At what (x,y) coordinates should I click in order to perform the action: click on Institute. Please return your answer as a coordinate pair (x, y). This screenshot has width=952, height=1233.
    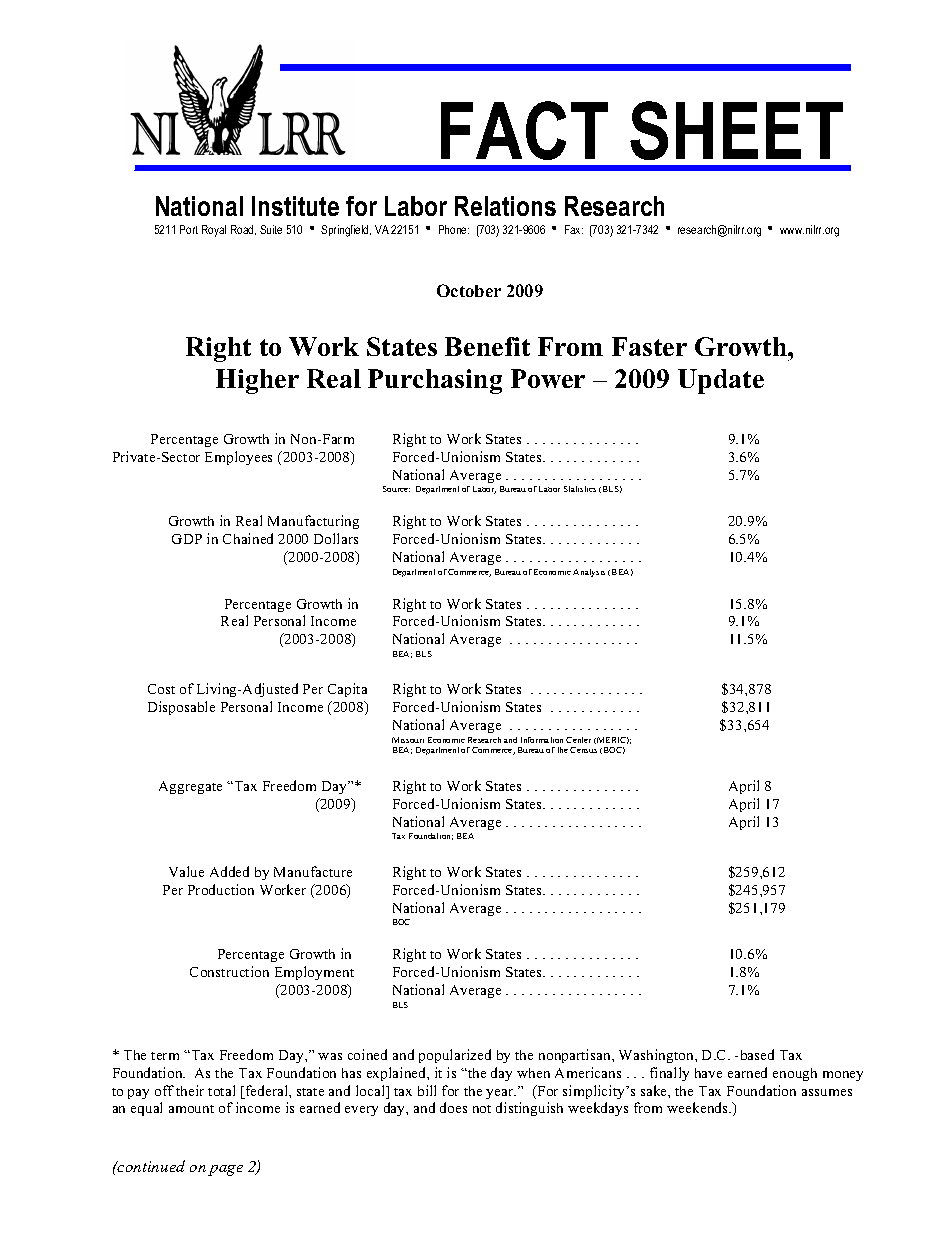
    Looking at the image, I should click on (295, 206).
